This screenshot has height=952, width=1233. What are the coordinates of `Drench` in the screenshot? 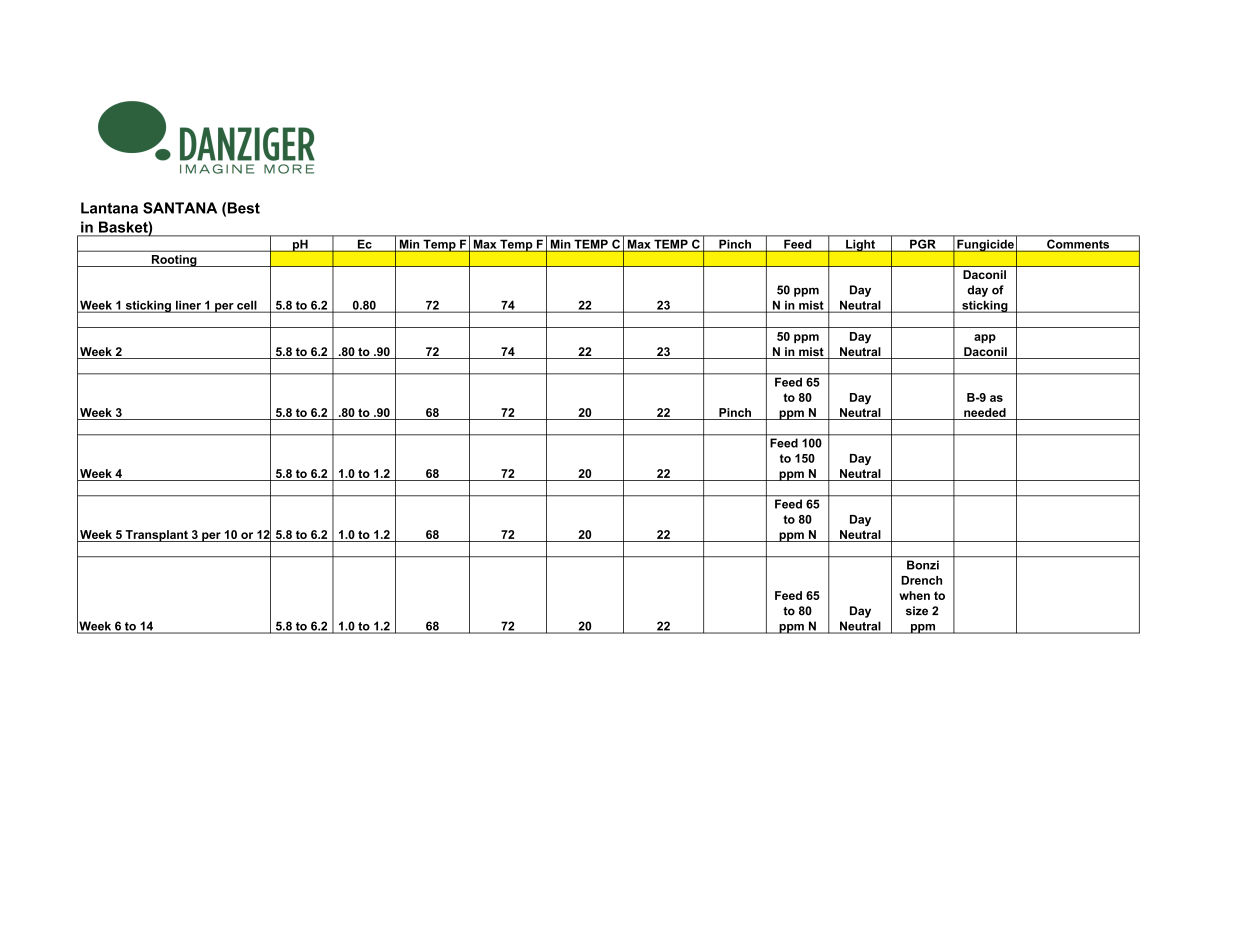 It's located at (921, 580).
